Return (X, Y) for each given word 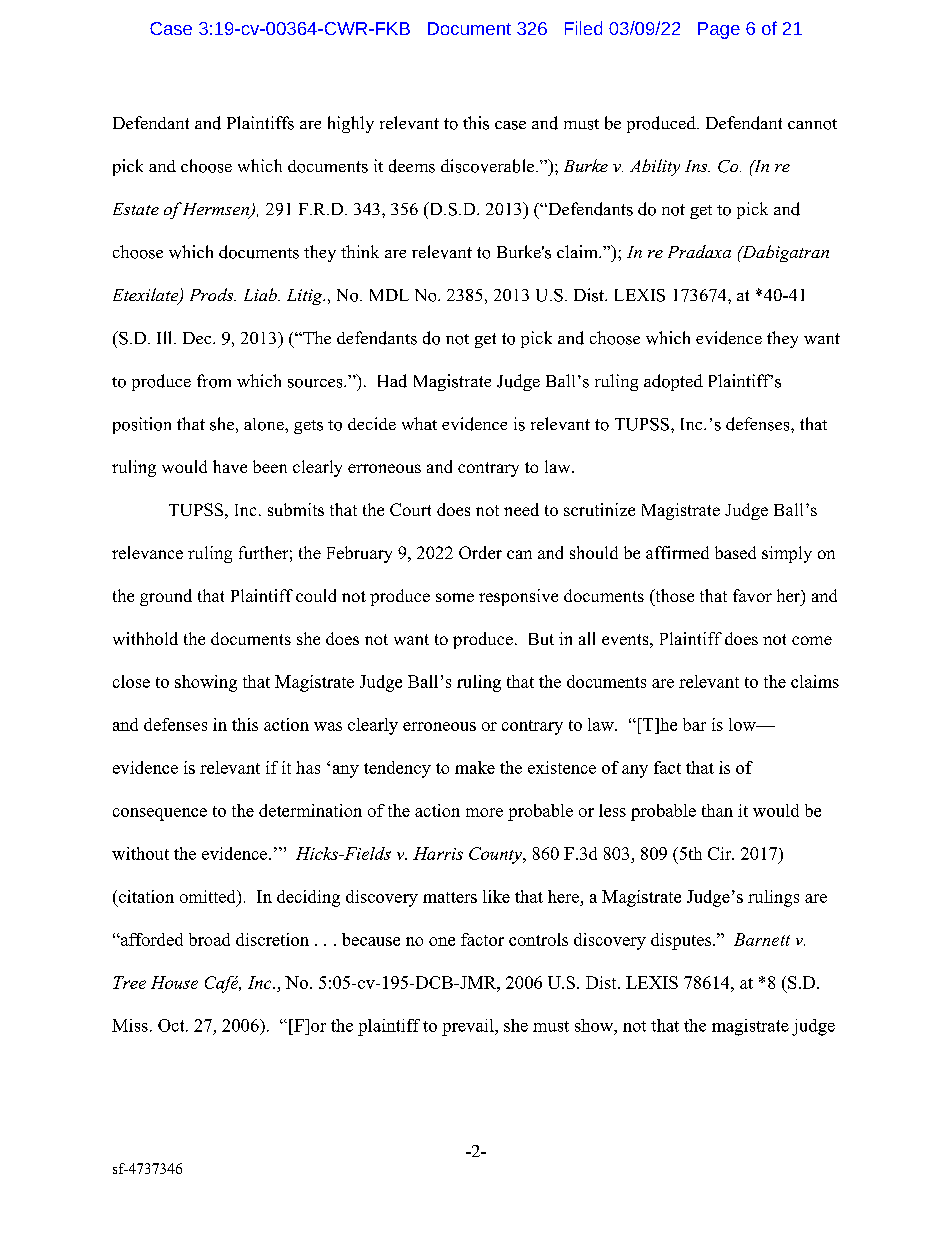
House (174, 982)
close (131, 681)
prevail (469, 1027)
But (541, 639)
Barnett (762, 939)
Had (392, 381)
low (743, 724)
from (214, 381)
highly (351, 124)
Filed (583, 28)
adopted (673, 382)
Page (719, 30)
